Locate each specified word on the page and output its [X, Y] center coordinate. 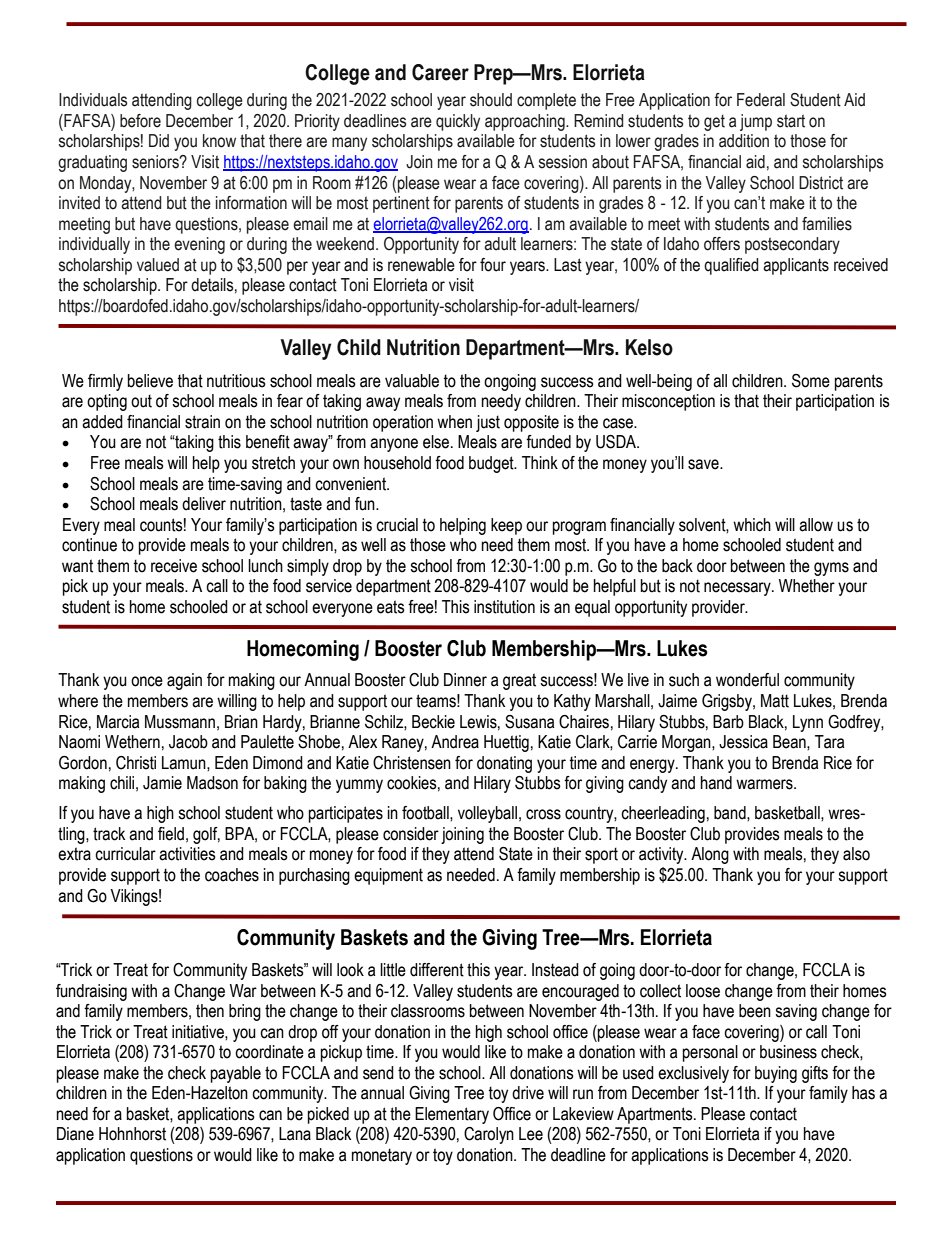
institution [504, 607]
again [184, 681]
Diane [75, 1134]
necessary [738, 589]
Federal [761, 100]
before [140, 121]
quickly [458, 122]
